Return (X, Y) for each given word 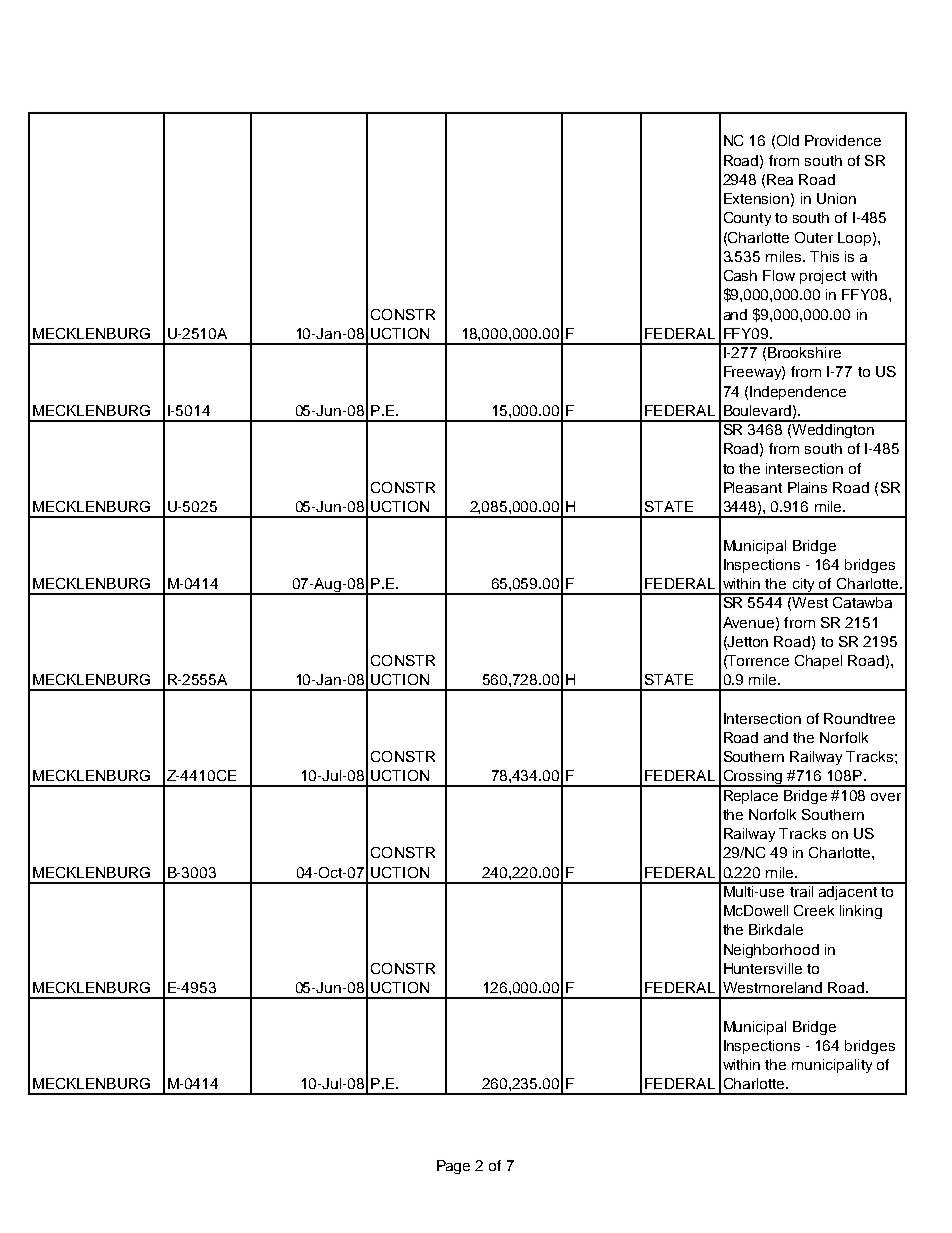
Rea (780, 179)
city (803, 586)
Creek (814, 910)
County (747, 219)
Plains (807, 487)
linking (861, 912)
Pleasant (753, 487)
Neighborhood (771, 951)
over (886, 797)
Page (453, 1167)
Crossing (753, 778)
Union (836, 198)
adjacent (848, 891)
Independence (798, 393)
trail (801, 890)
